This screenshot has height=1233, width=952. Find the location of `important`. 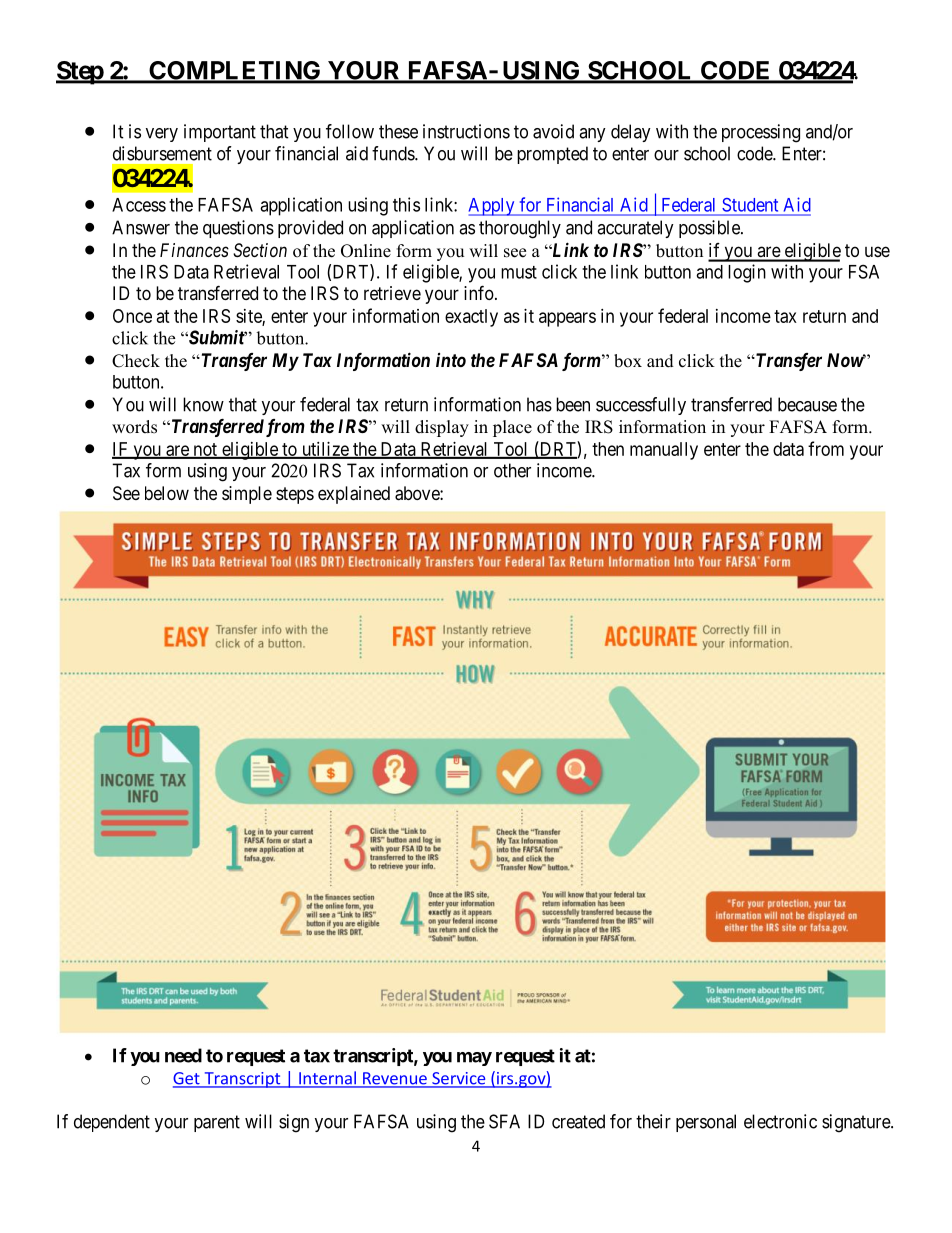

important is located at coordinates (220, 133).
